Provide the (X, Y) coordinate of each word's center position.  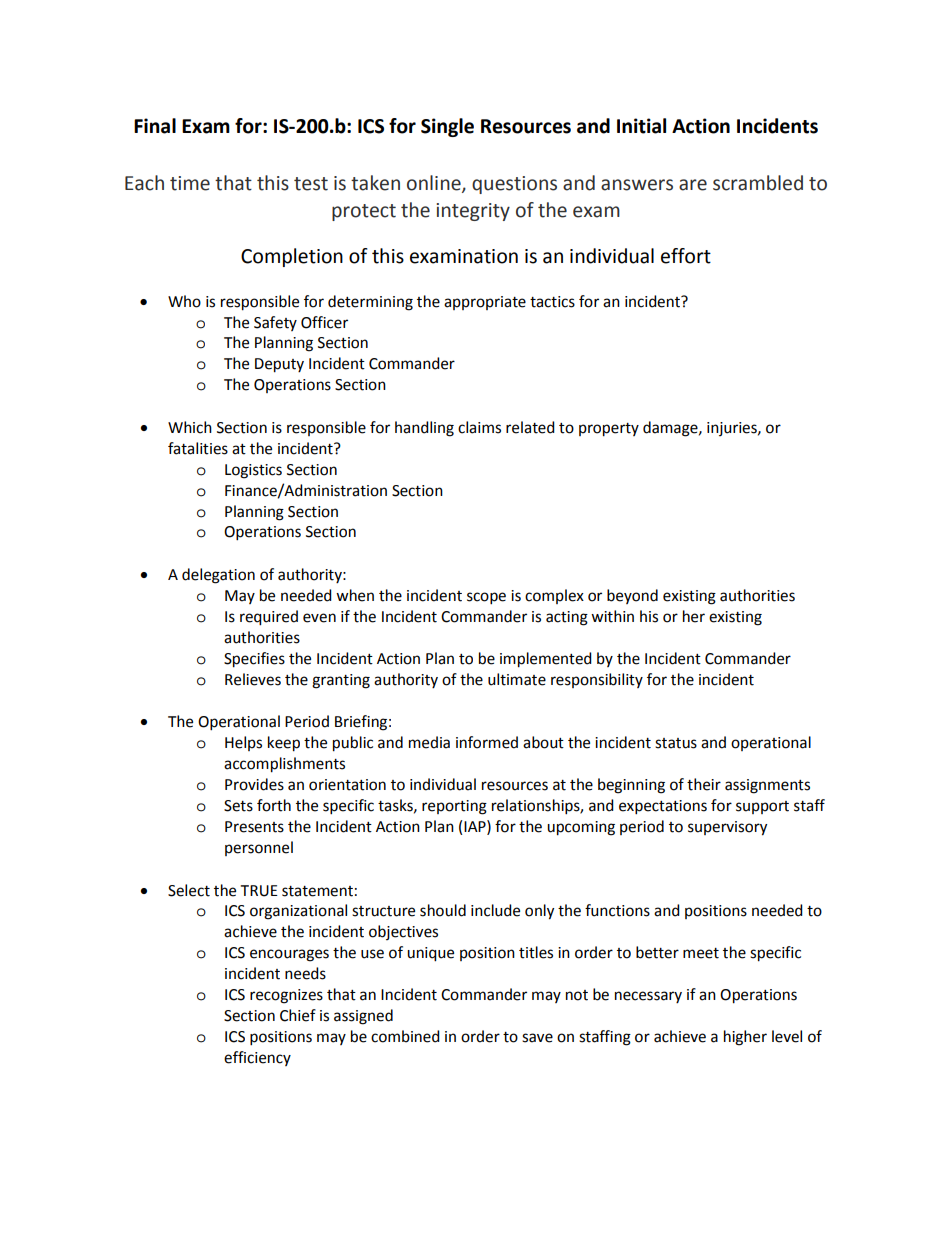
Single (447, 127)
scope (486, 598)
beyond (632, 596)
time (190, 183)
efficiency (257, 1058)
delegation (218, 576)
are (693, 185)
